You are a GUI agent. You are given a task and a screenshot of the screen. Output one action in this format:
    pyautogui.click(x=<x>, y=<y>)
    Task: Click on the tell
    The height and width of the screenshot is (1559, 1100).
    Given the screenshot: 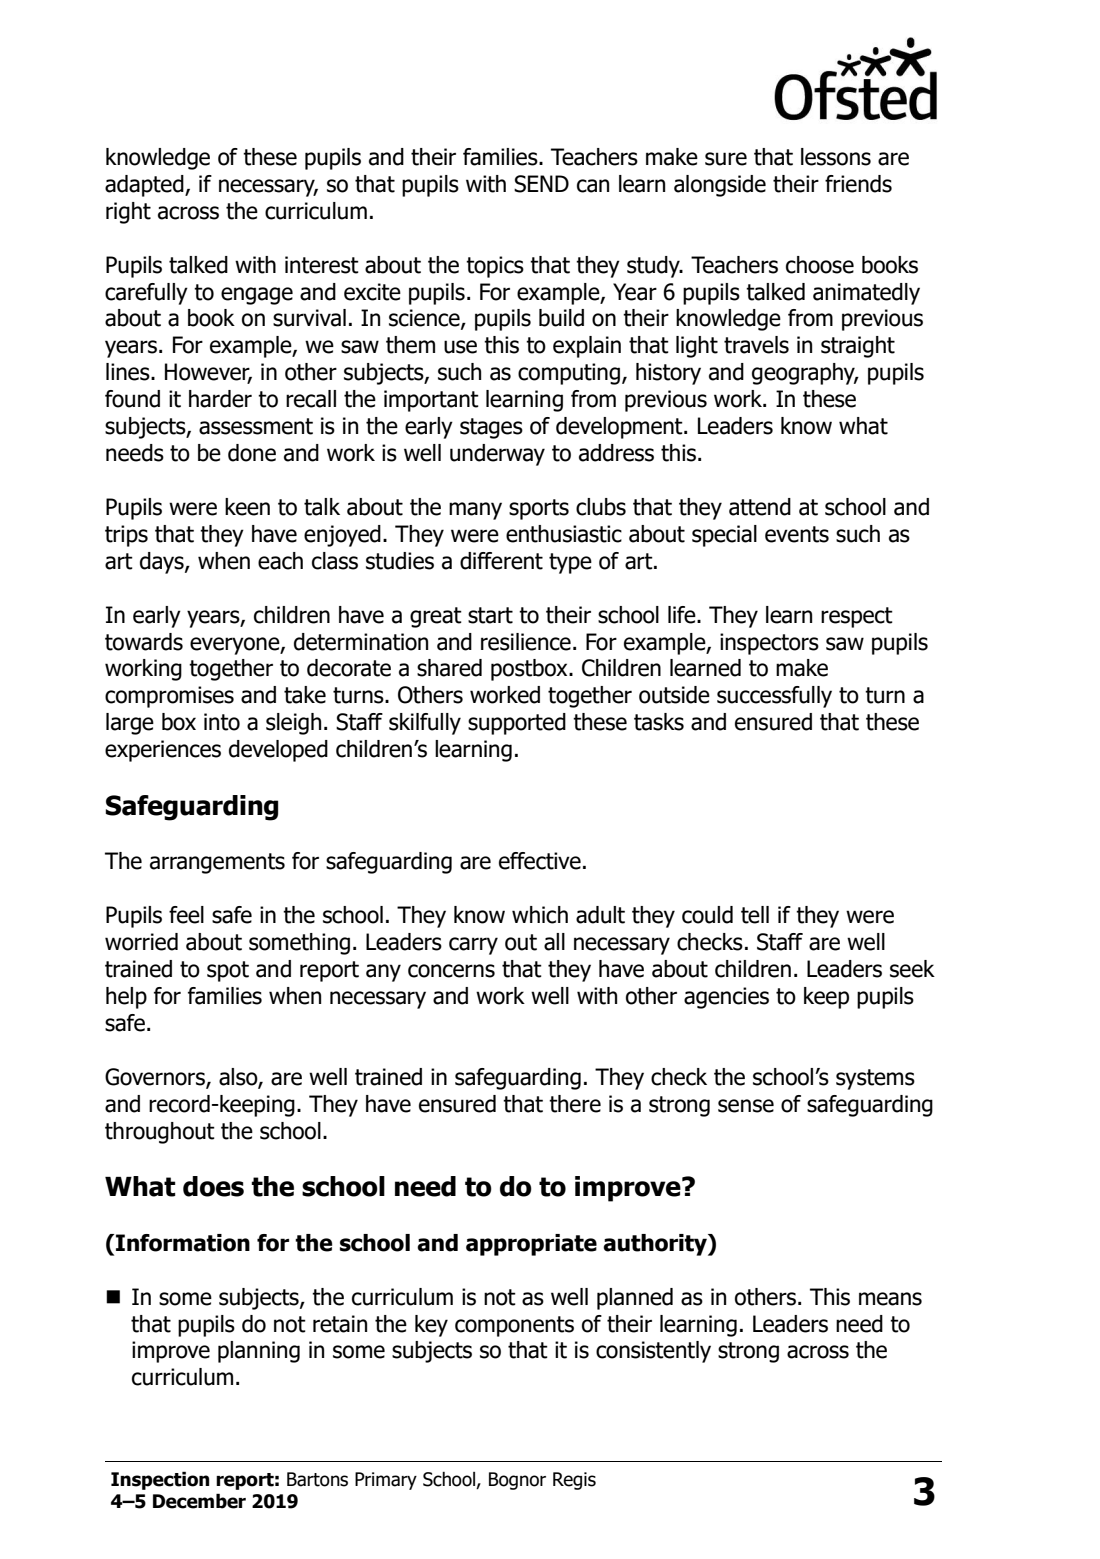 What is the action you would take?
    pyautogui.click(x=755, y=915)
